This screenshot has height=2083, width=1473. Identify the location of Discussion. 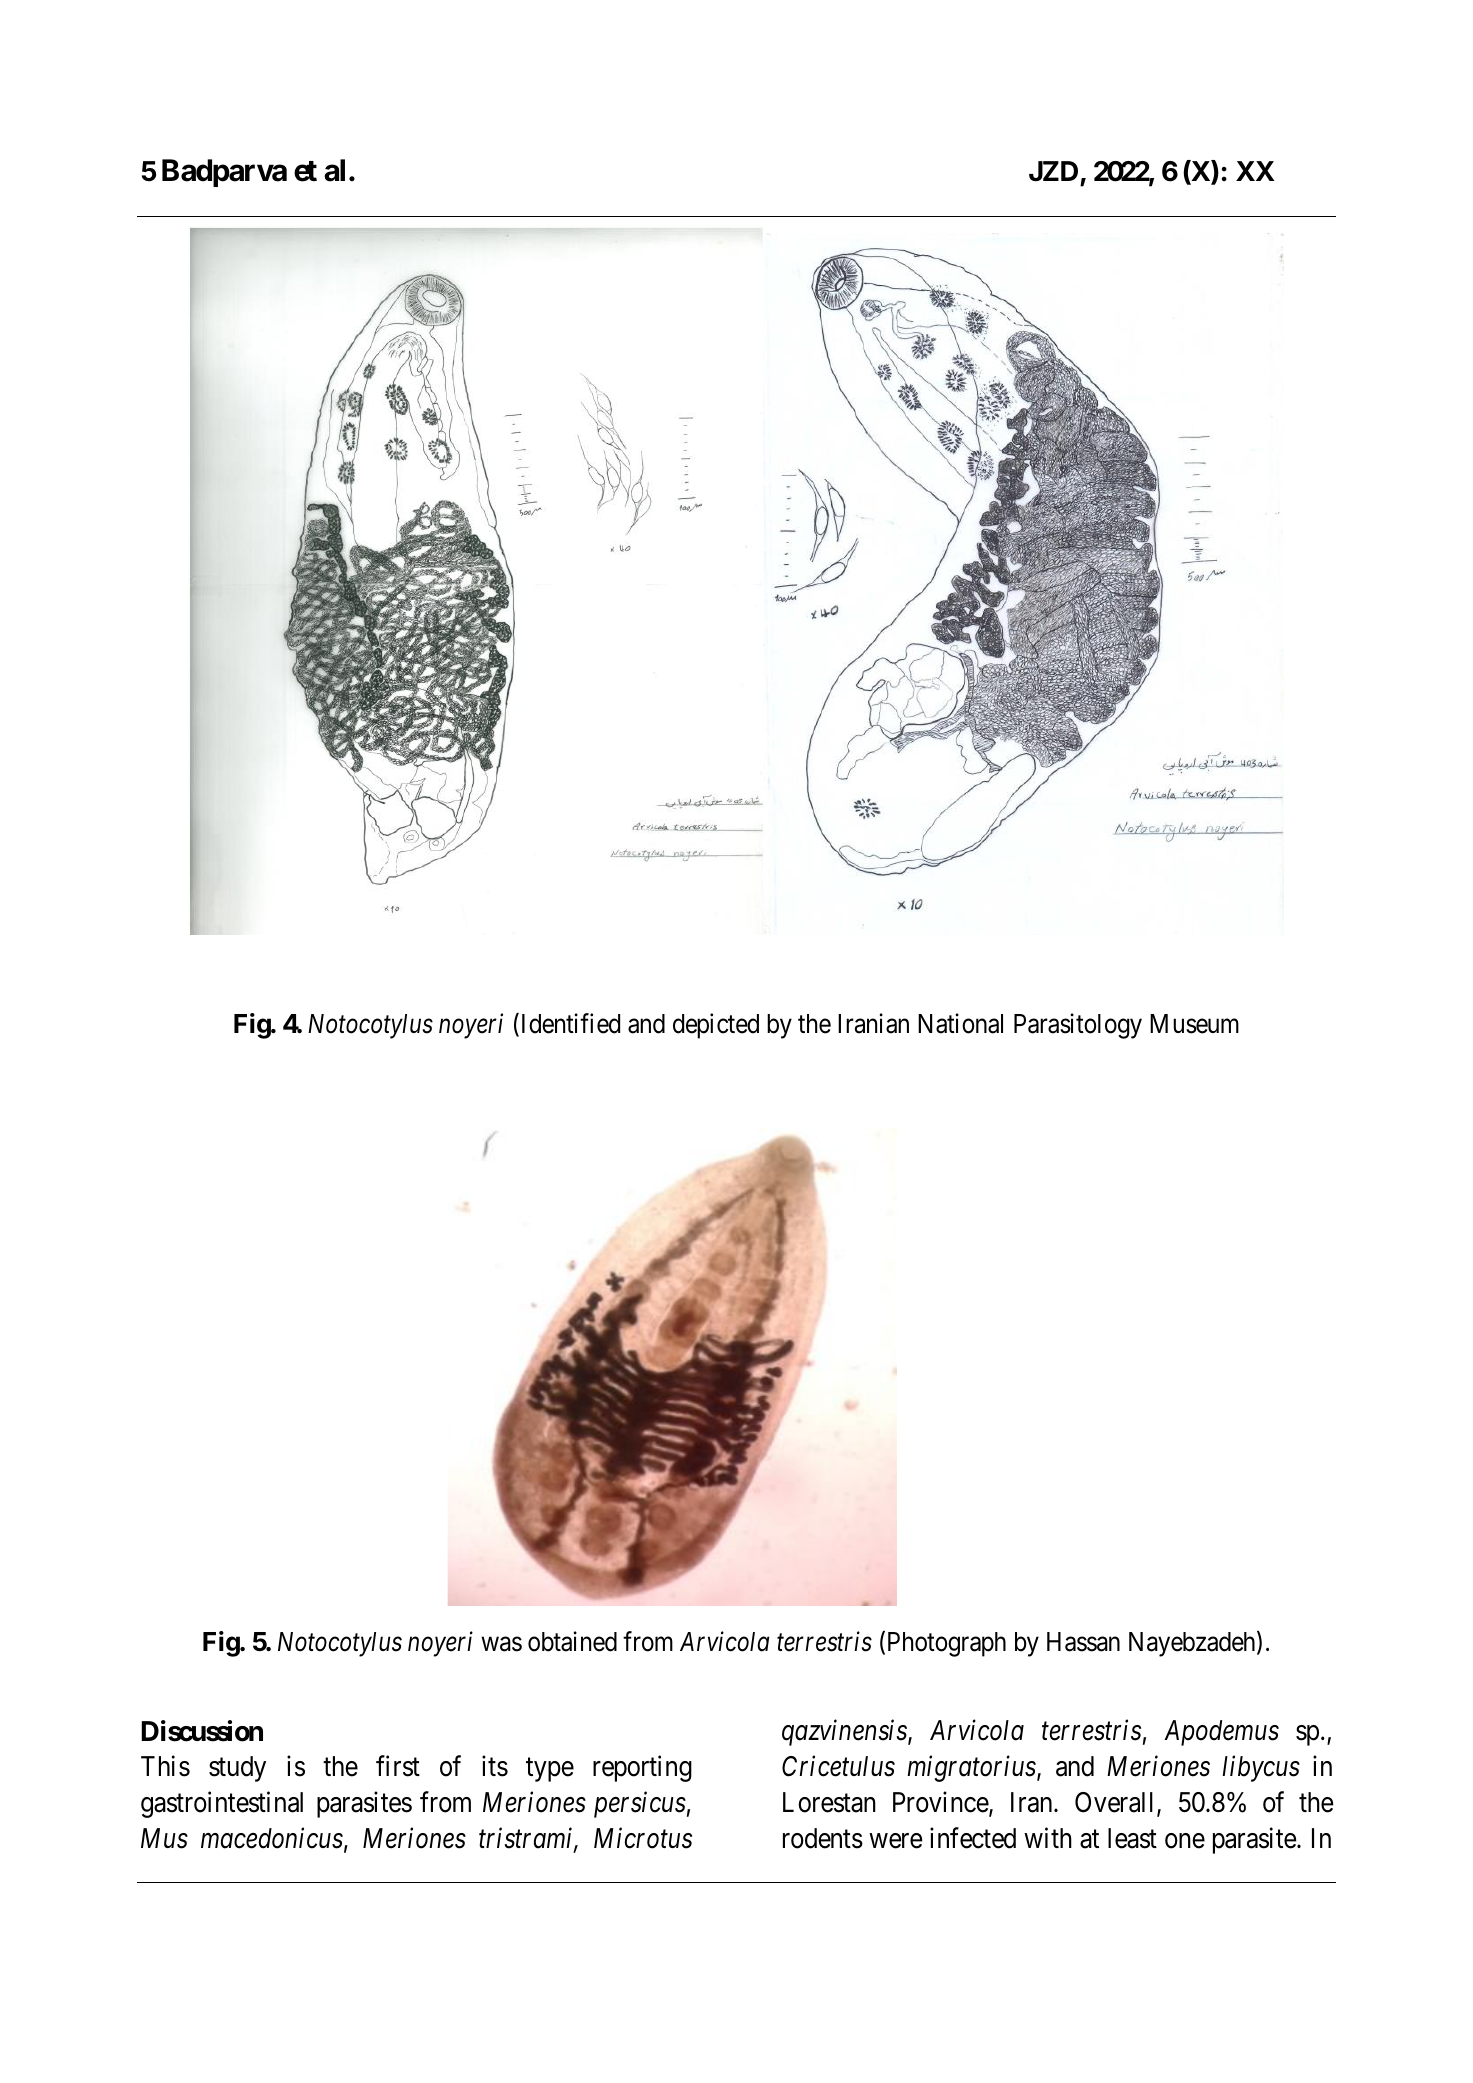
(202, 1731).
